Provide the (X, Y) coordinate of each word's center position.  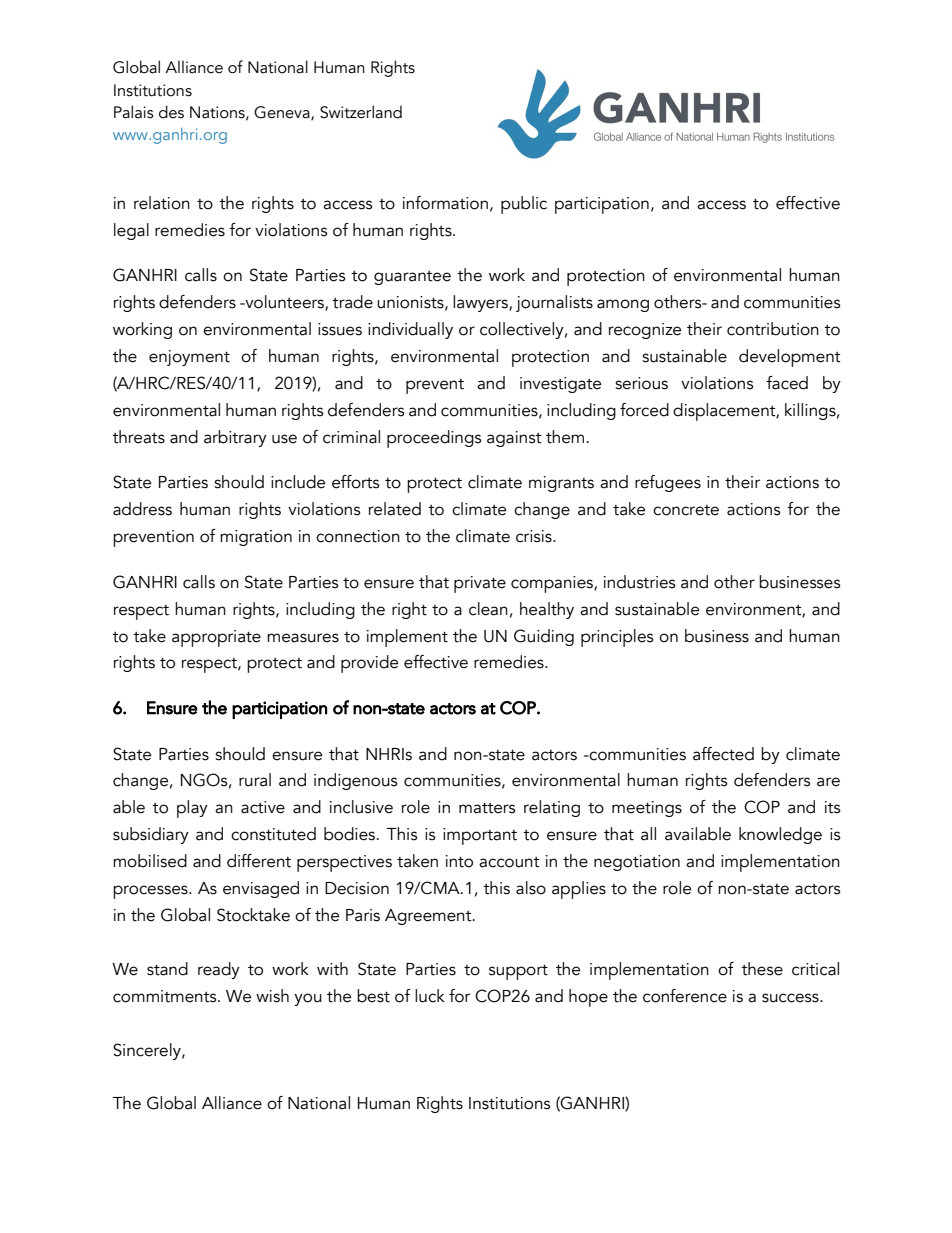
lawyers (481, 303)
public (524, 205)
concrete (686, 510)
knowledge (780, 835)
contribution (773, 329)
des (171, 112)
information (445, 203)
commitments (166, 996)
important (480, 836)
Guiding (544, 637)
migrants (561, 484)
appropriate (216, 638)
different (259, 861)
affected (723, 754)
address (142, 509)
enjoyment (189, 358)
